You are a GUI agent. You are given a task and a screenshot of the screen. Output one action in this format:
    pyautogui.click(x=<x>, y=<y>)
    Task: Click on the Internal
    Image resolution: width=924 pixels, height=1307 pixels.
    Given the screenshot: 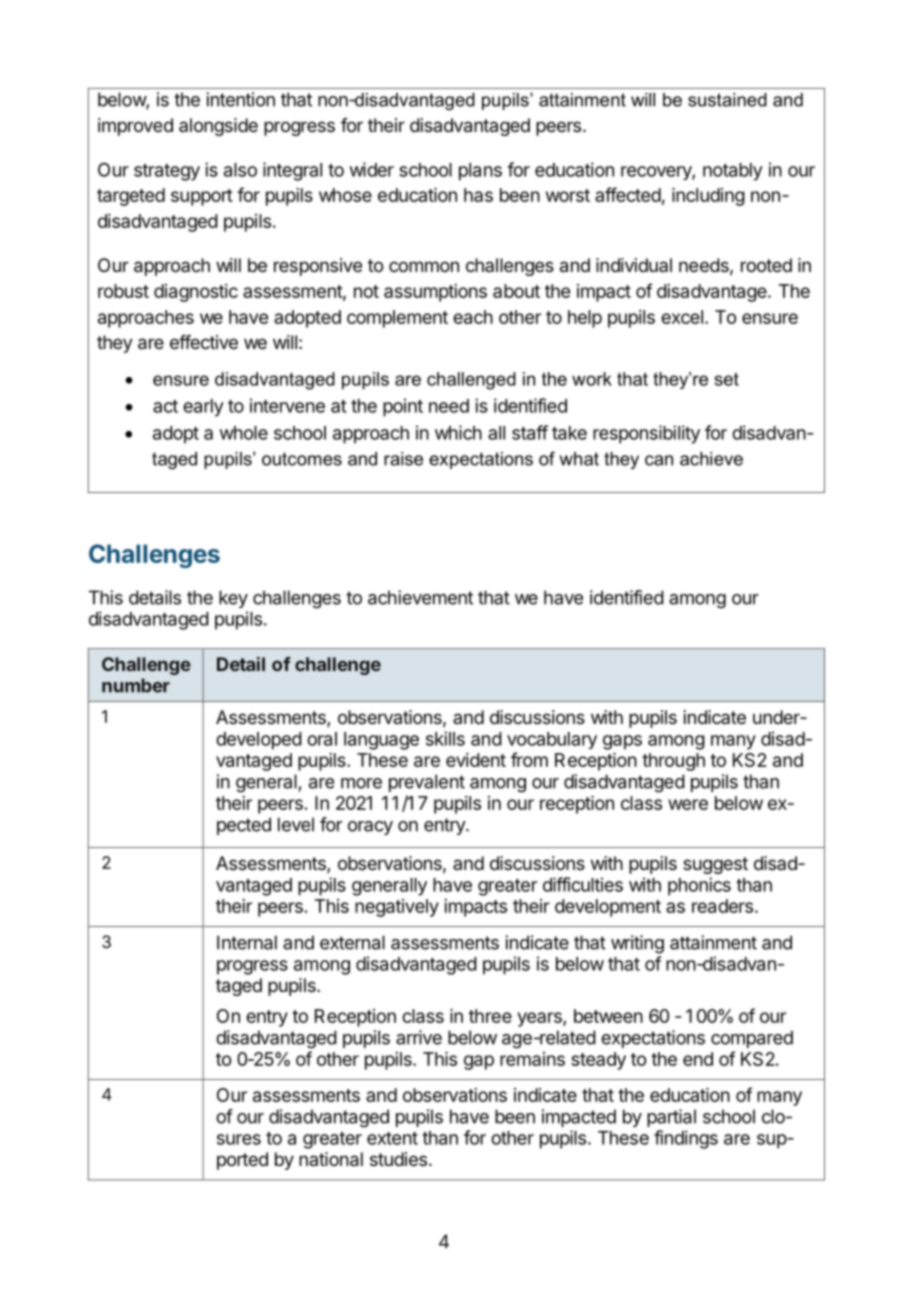 What is the action you would take?
    pyautogui.click(x=247, y=942)
